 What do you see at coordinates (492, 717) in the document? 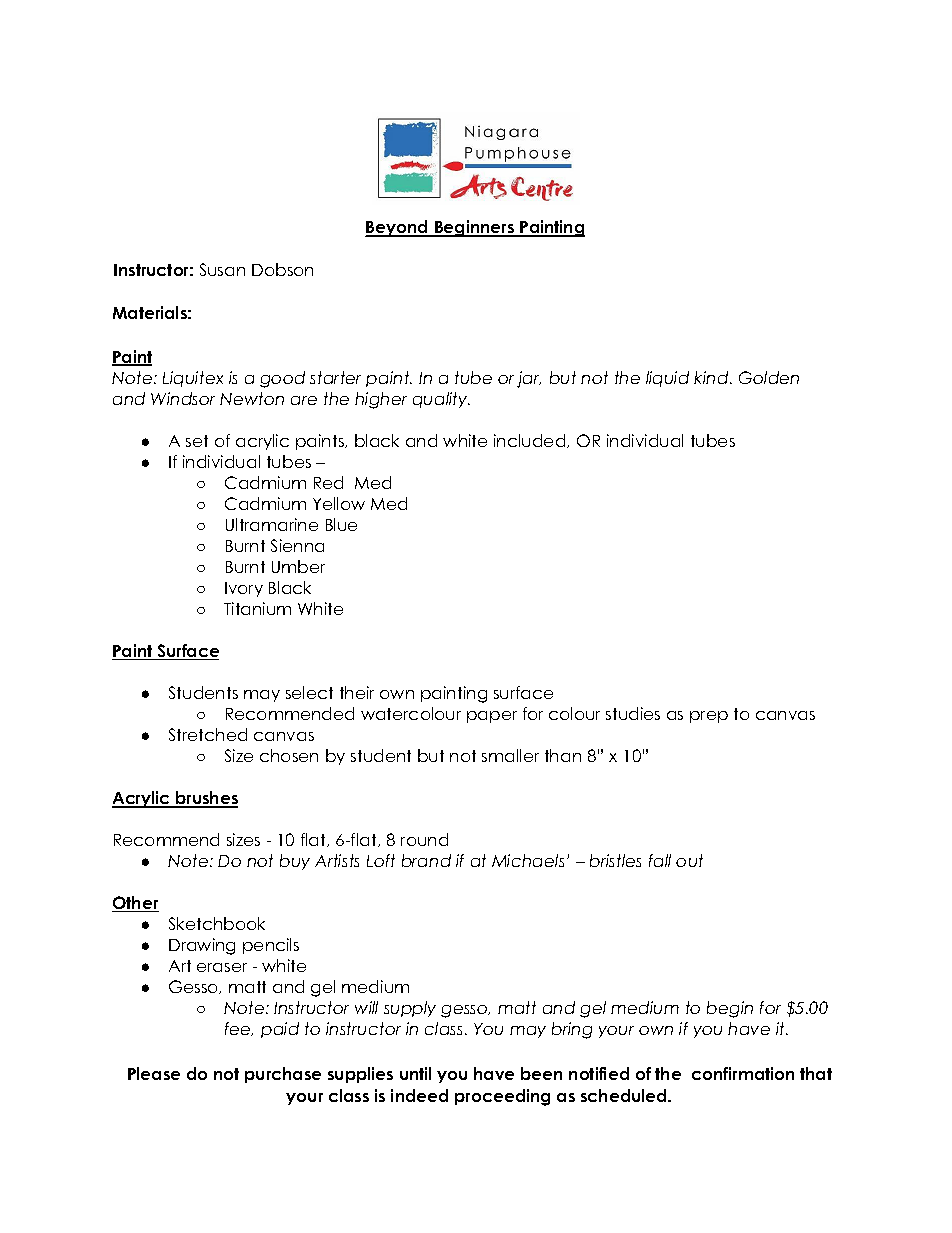
I see `paper` at bounding box center [492, 717].
